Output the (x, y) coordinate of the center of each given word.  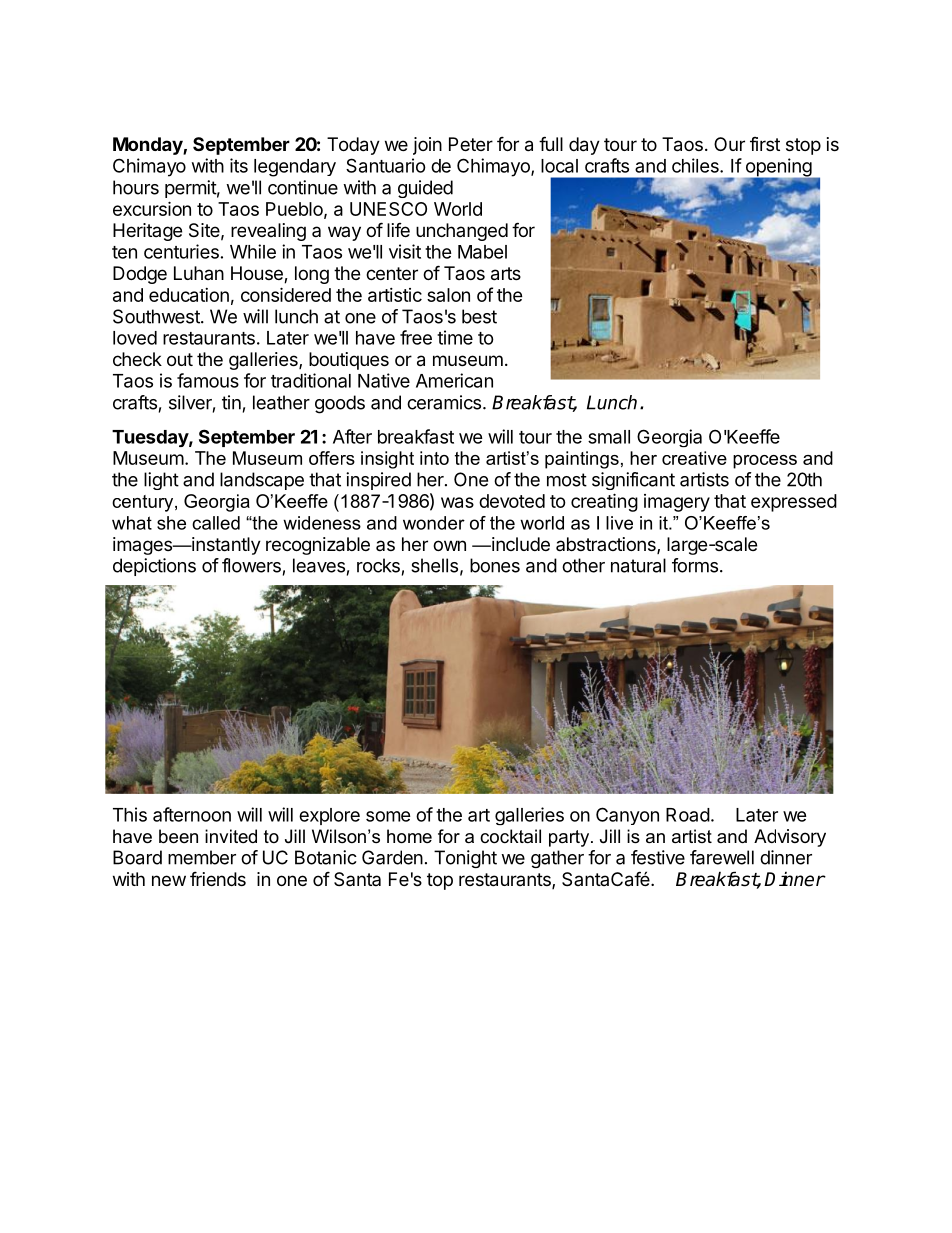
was (457, 502)
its (239, 165)
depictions (154, 567)
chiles (696, 165)
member (202, 857)
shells (434, 565)
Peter (471, 144)
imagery (677, 503)
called (216, 523)
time (455, 337)
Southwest (157, 316)
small (609, 437)
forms (695, 565)
